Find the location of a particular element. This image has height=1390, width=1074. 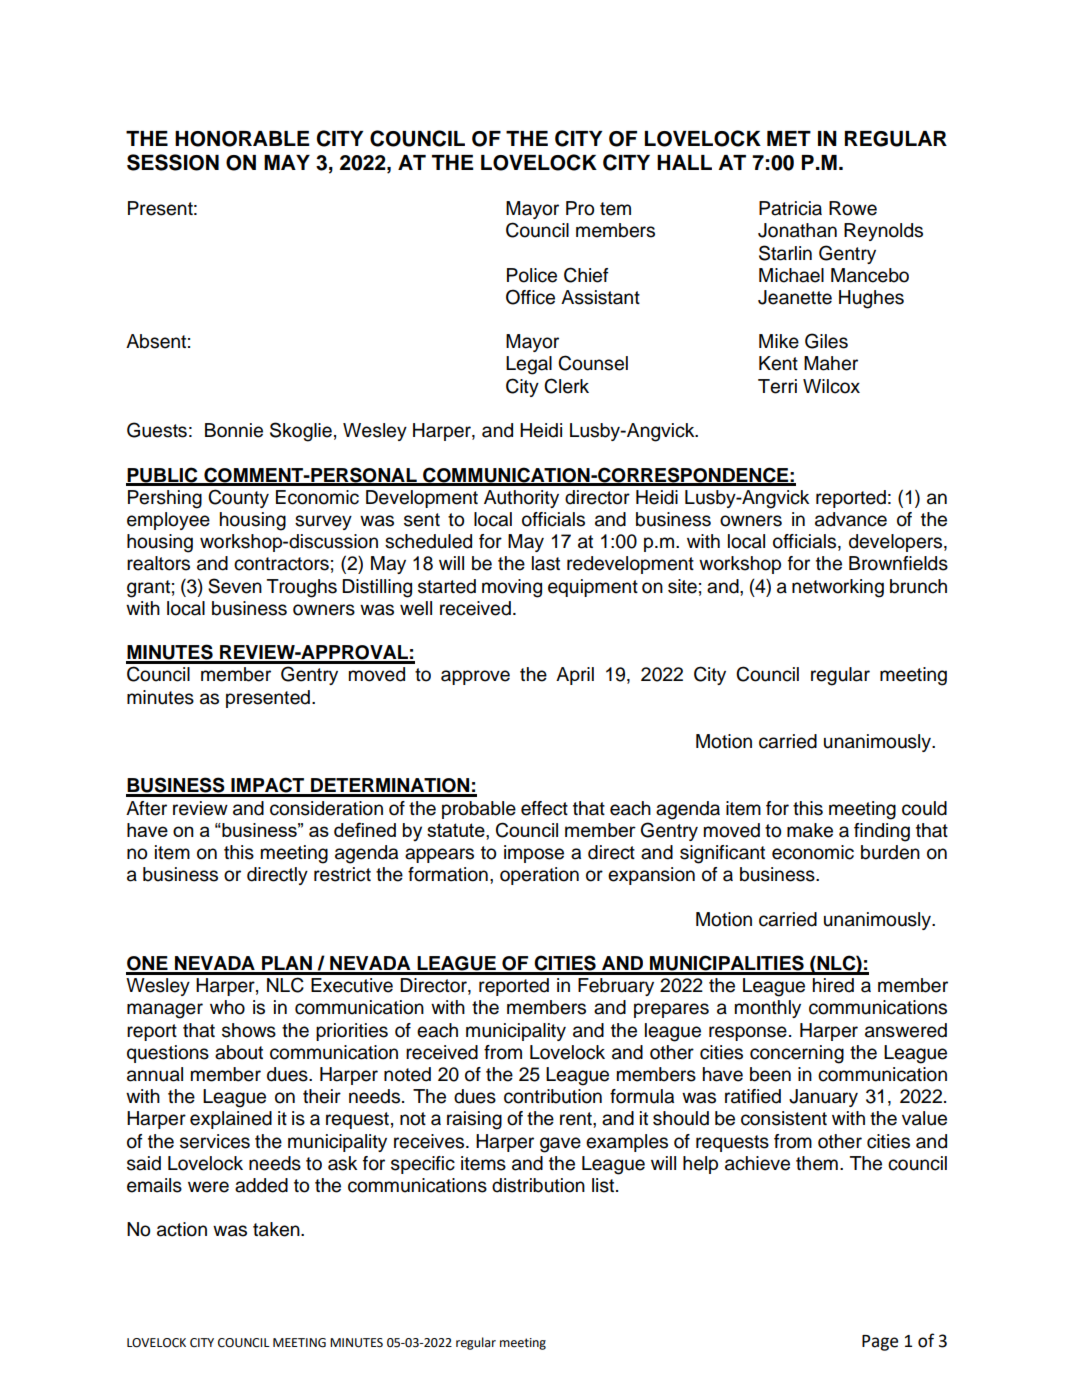

consideration is located at coordinates (326, 808).
